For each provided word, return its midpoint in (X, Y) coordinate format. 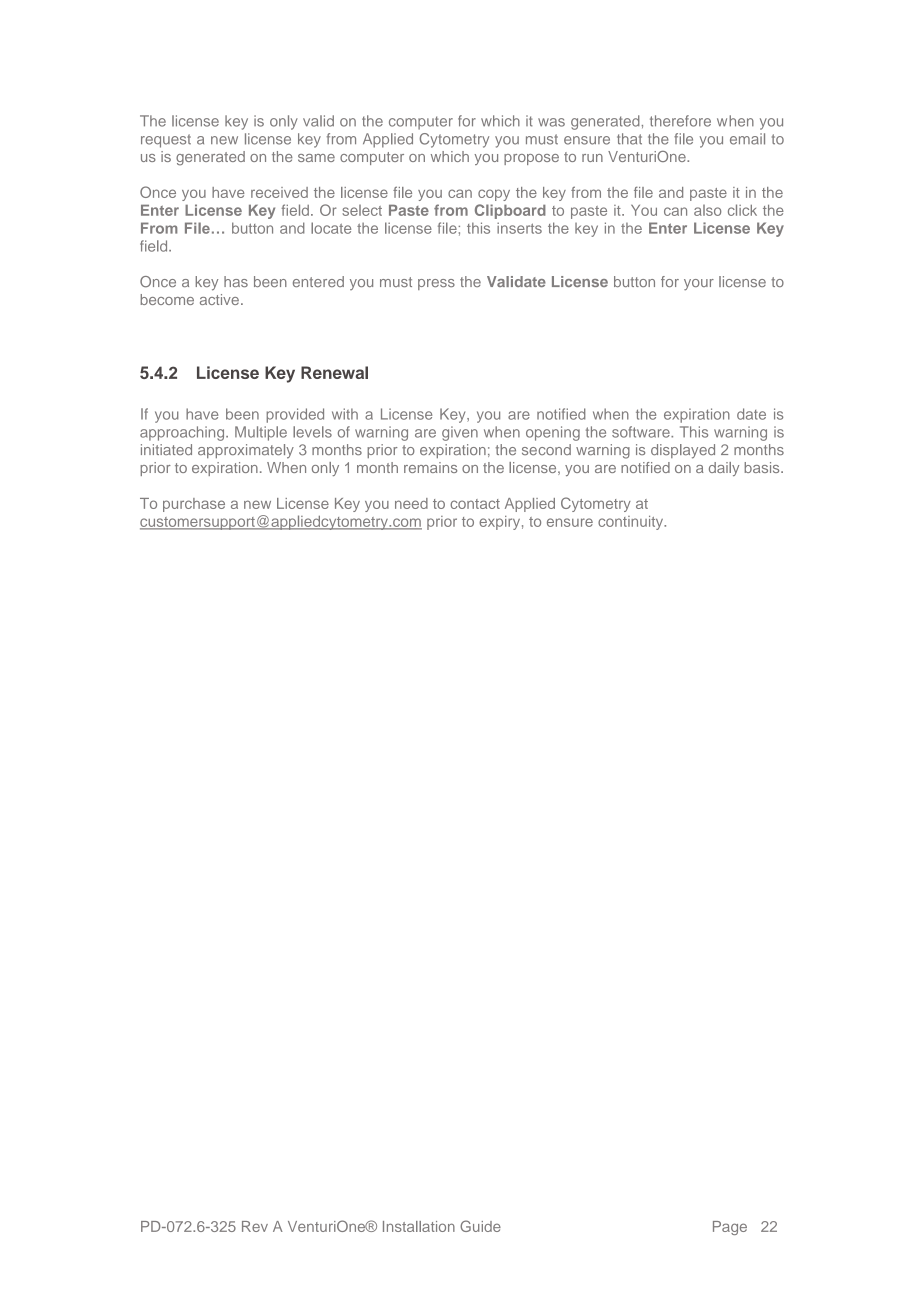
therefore (680, 121)
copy (494, 195)
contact (475, 504)
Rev (255, 1226)
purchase (194, 505)
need (411, 503)
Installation (419, 1226)
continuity (632, 523)
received (279, 192)
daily (724, 469)
